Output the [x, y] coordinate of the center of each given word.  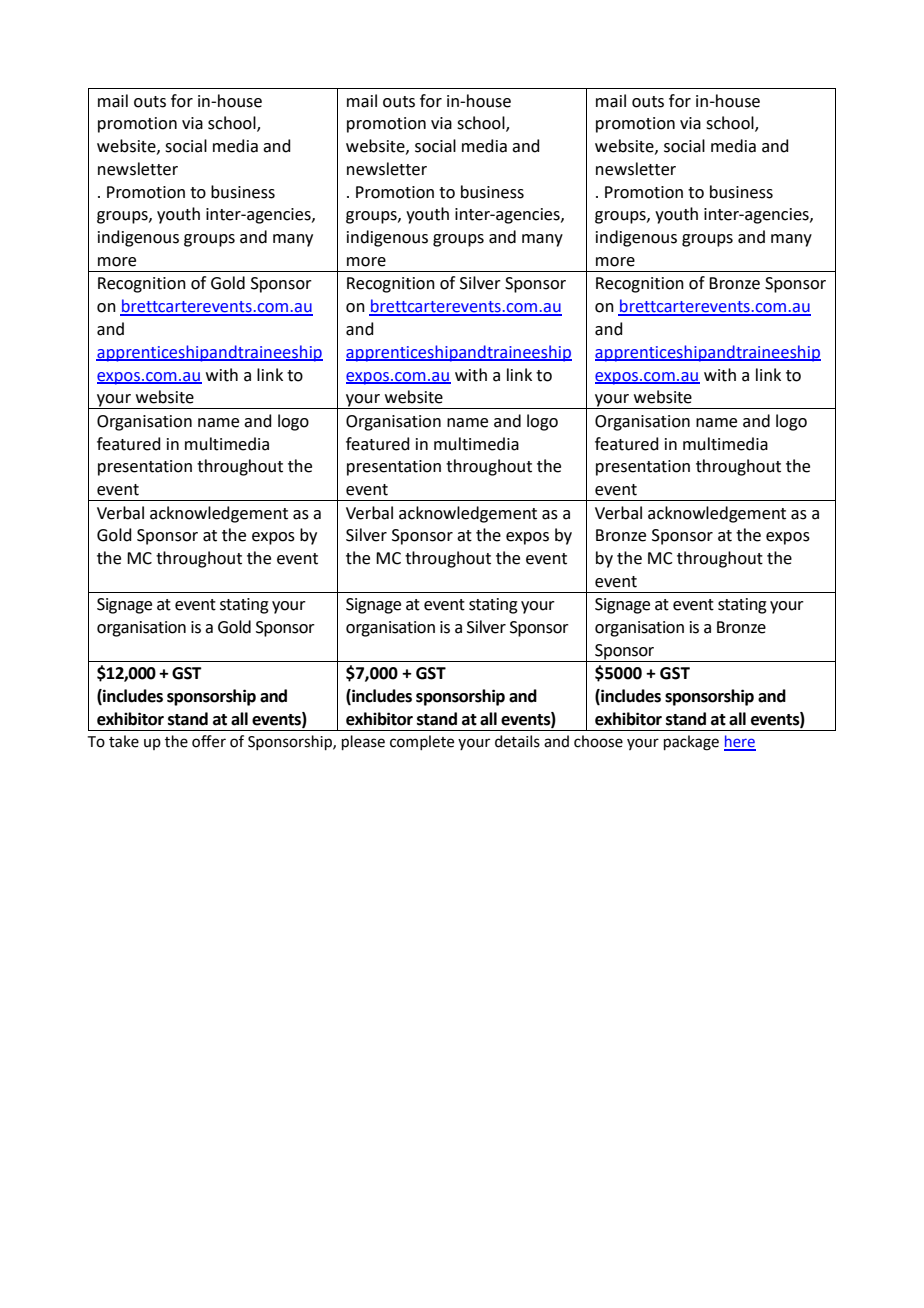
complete [422, 742]
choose [598, 741]
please [363, 742]
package [691, 743]
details [517, 741]
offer [209, 741]
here [740, 742]
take [124, 741]
